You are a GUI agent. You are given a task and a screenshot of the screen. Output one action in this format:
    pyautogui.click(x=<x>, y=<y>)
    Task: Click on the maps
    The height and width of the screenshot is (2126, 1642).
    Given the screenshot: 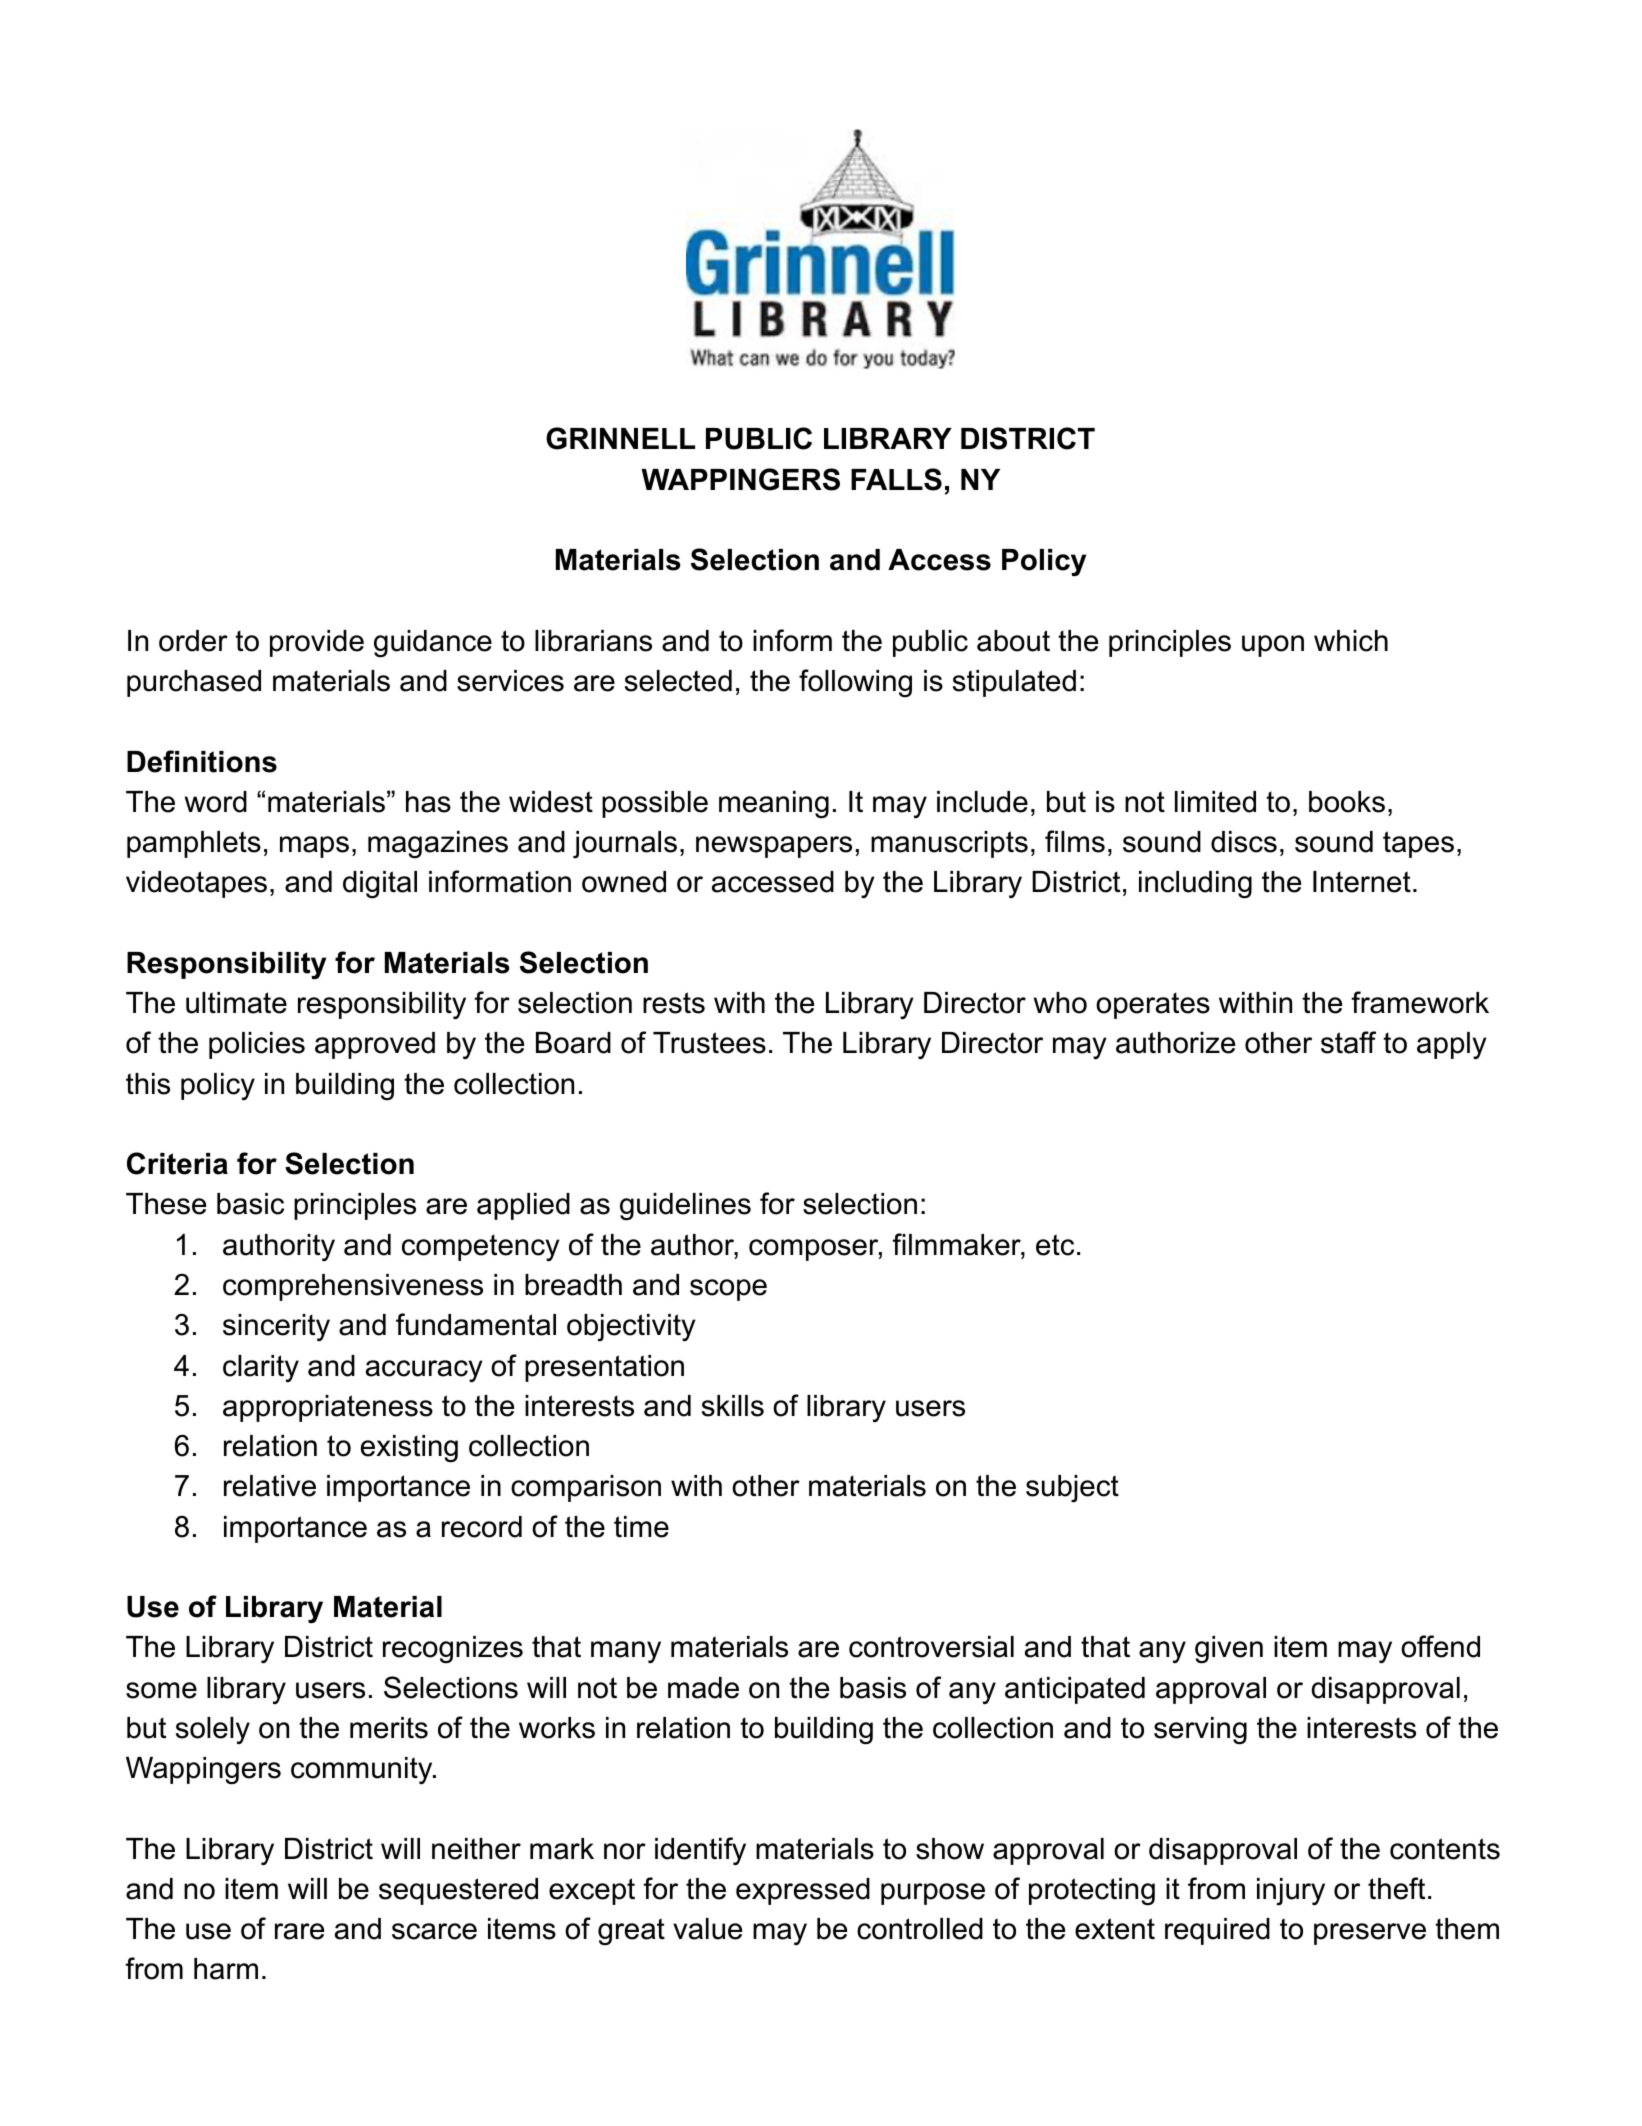 What is the action you would take?
    pyautogui.click(x=314, y=847)
